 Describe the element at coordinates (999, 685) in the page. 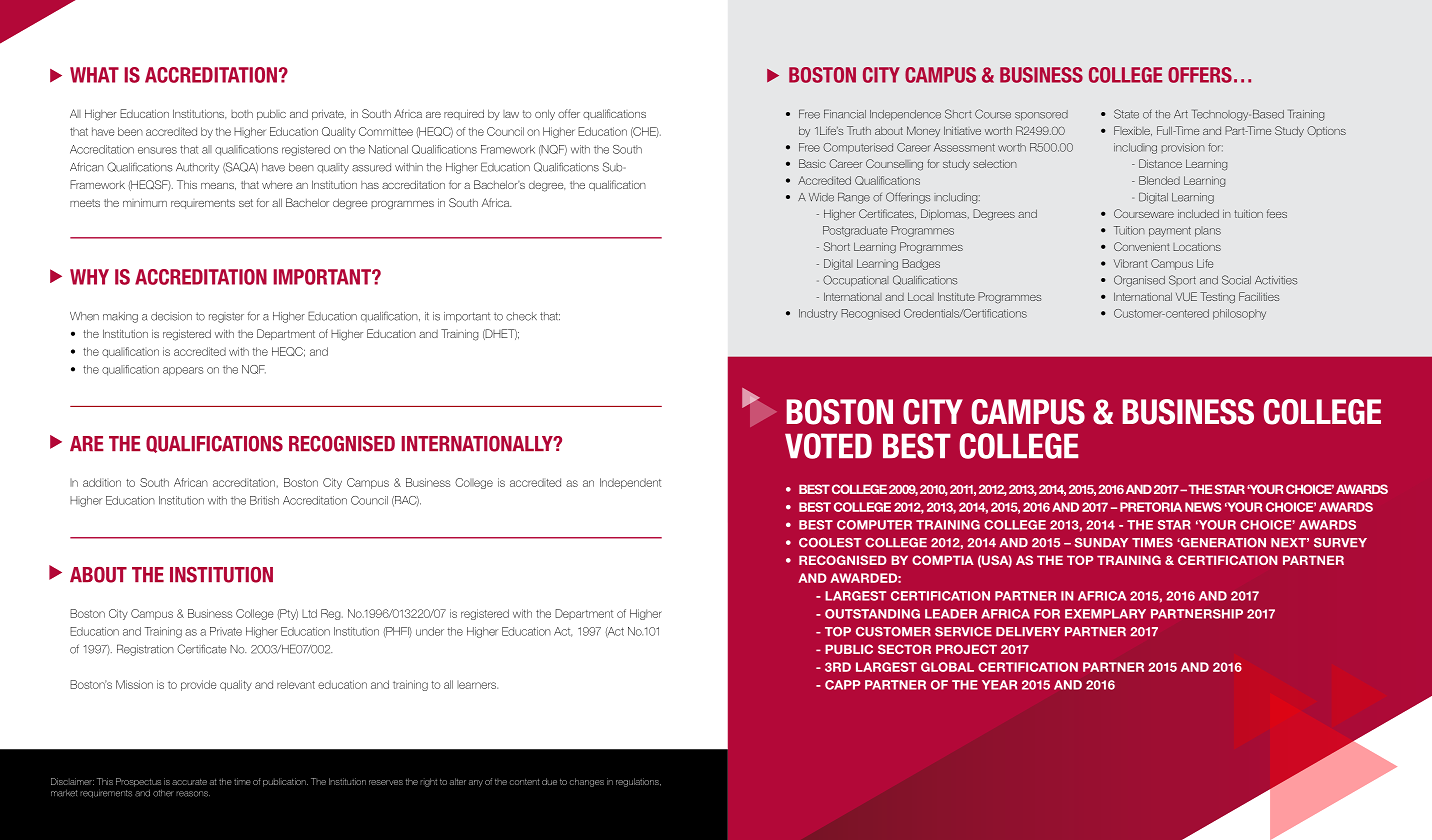

I see `YEAR` at that location.
